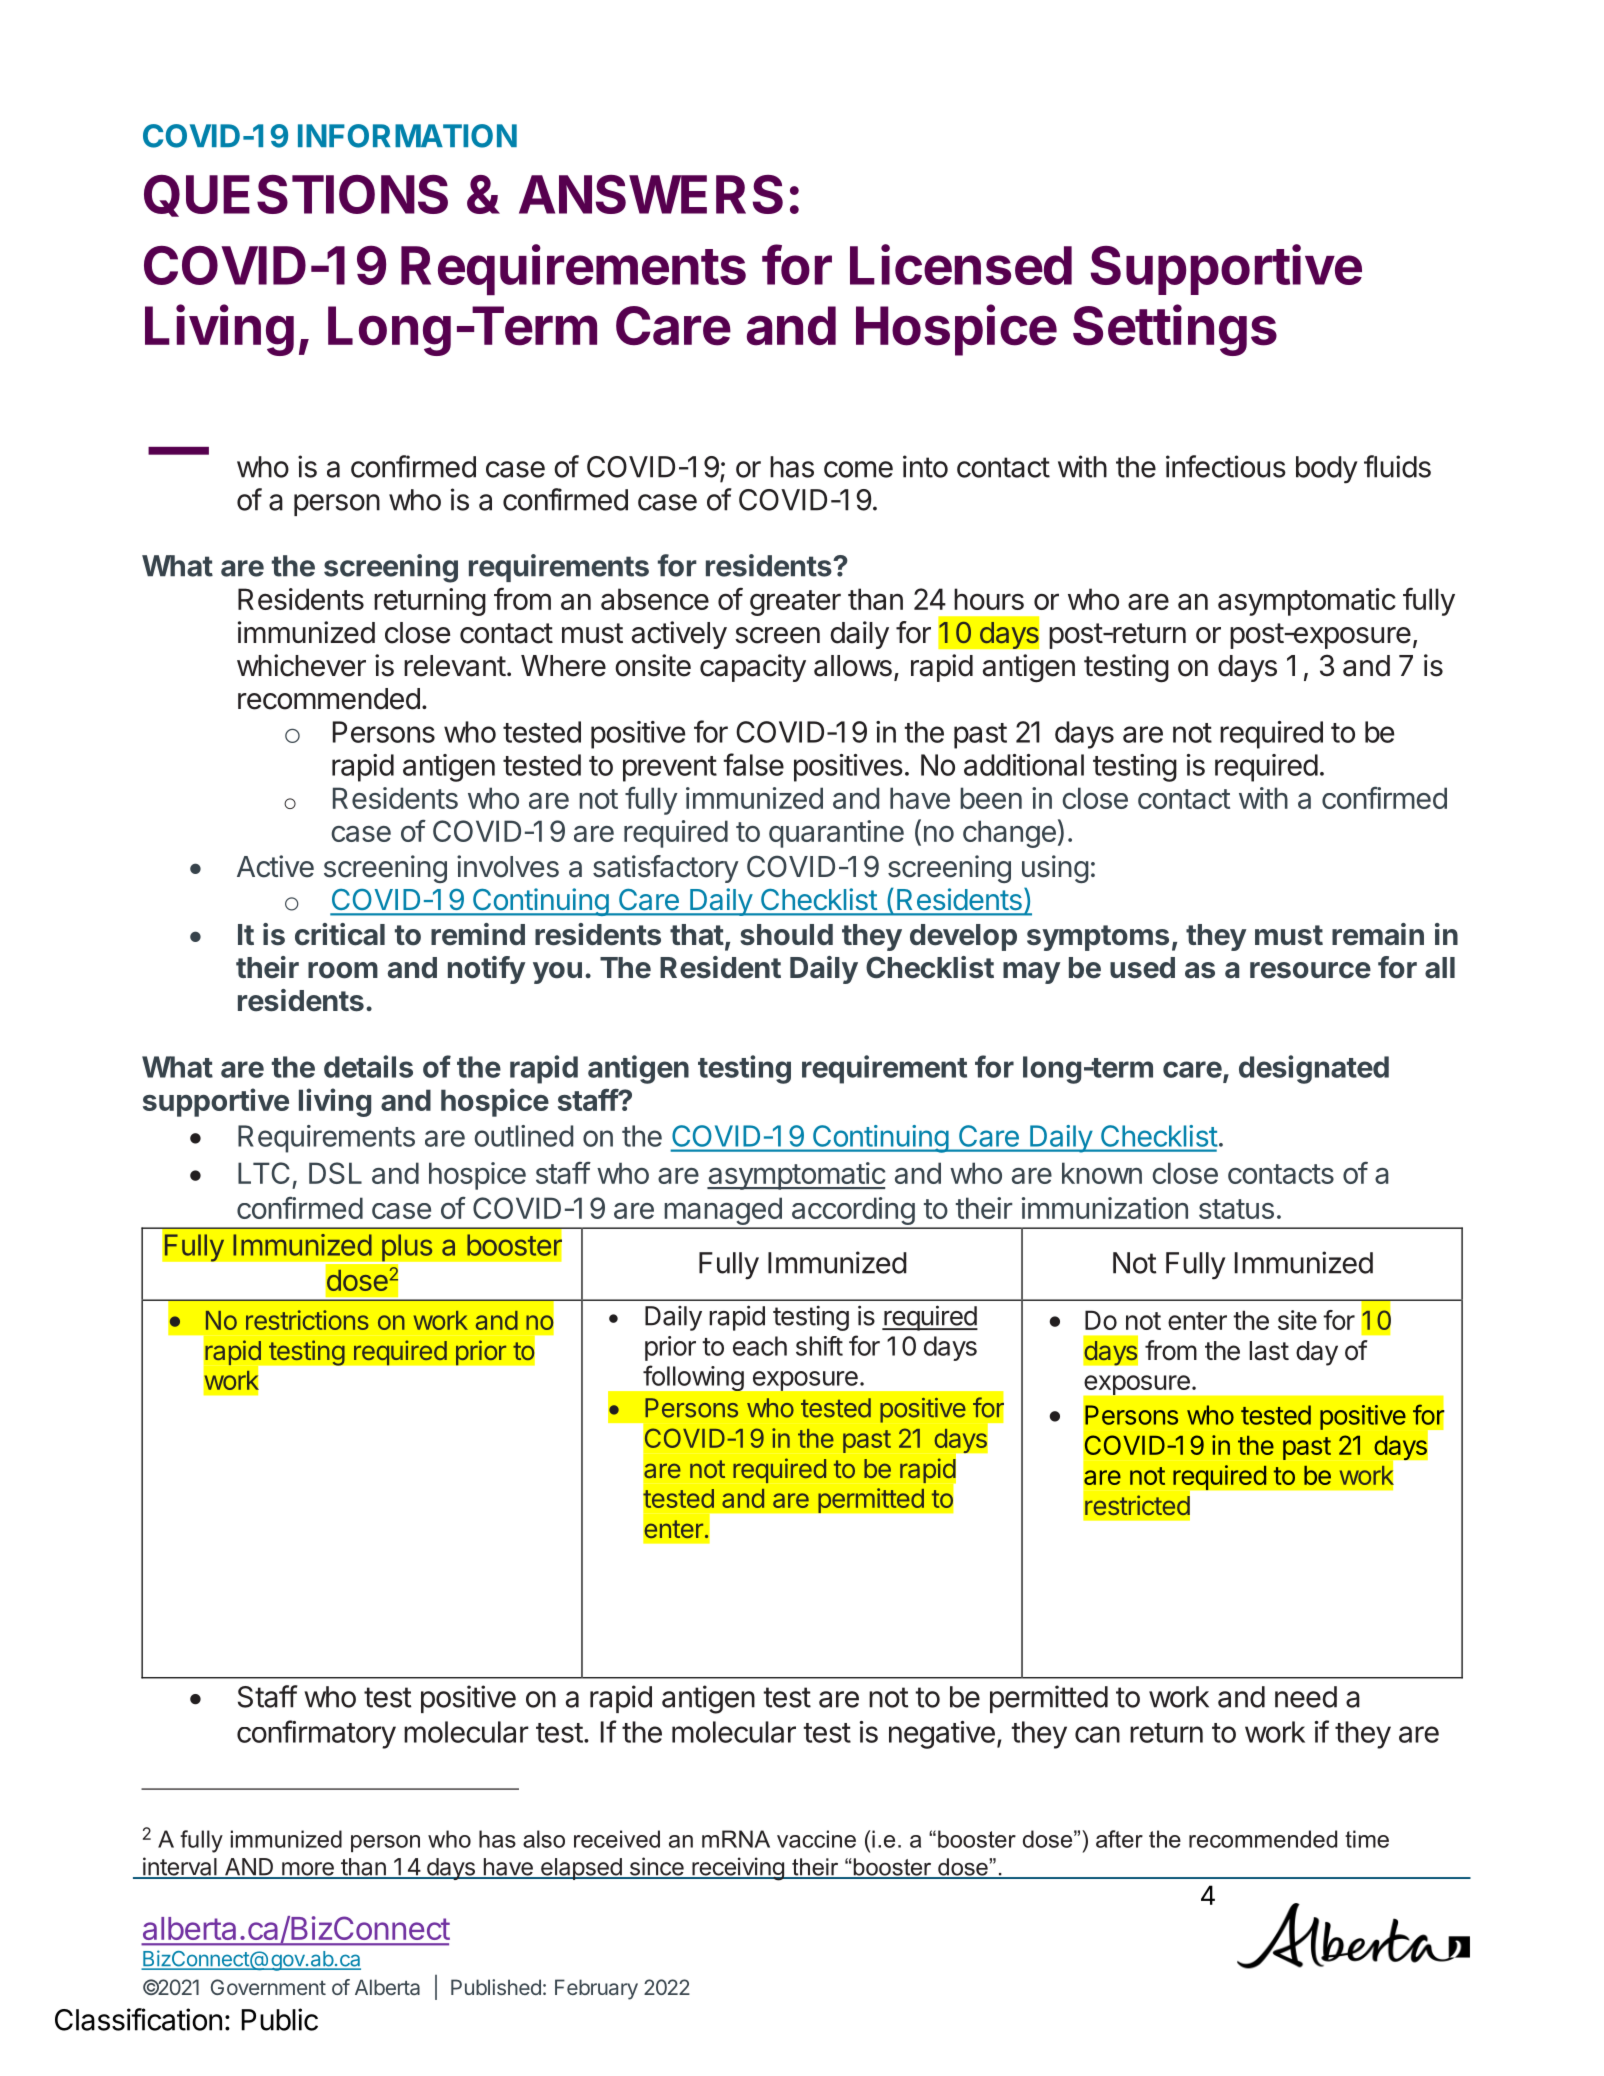 Image resolution: width=1604 pixels, height=2076 pixels. I want to click on infectious, so click(1226, 466).
